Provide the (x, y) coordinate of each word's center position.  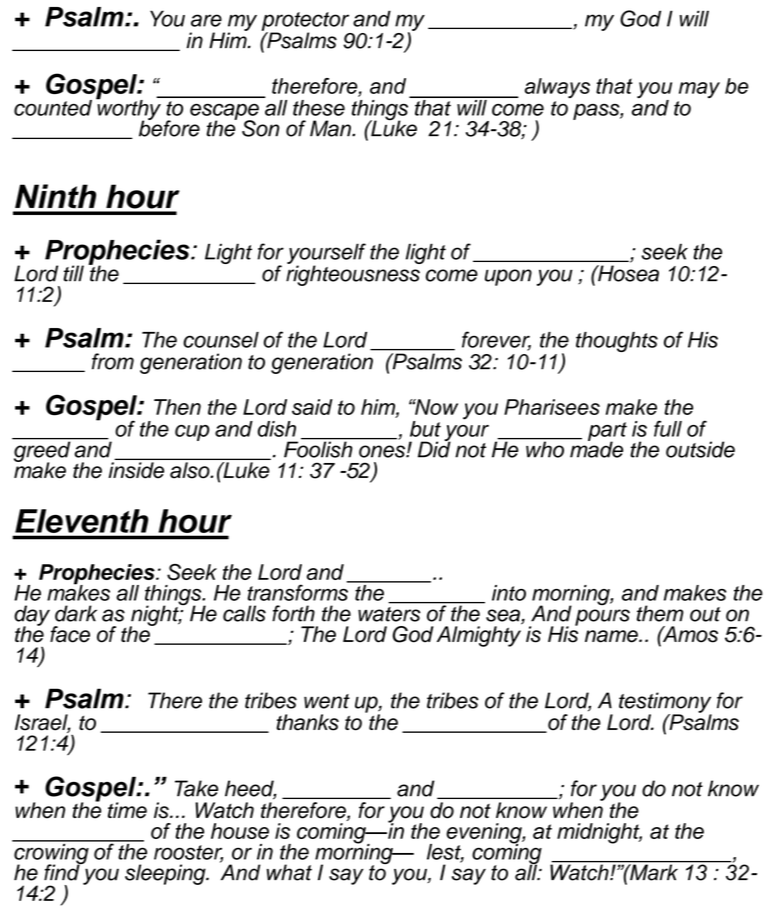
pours (602, 617)
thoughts (617, 342)
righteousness (354, 274)
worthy (129, 110)
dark (76, 613)
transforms (298, 591)
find (63, 871)
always (557, 88)
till (74, 273)
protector (305, 22)
